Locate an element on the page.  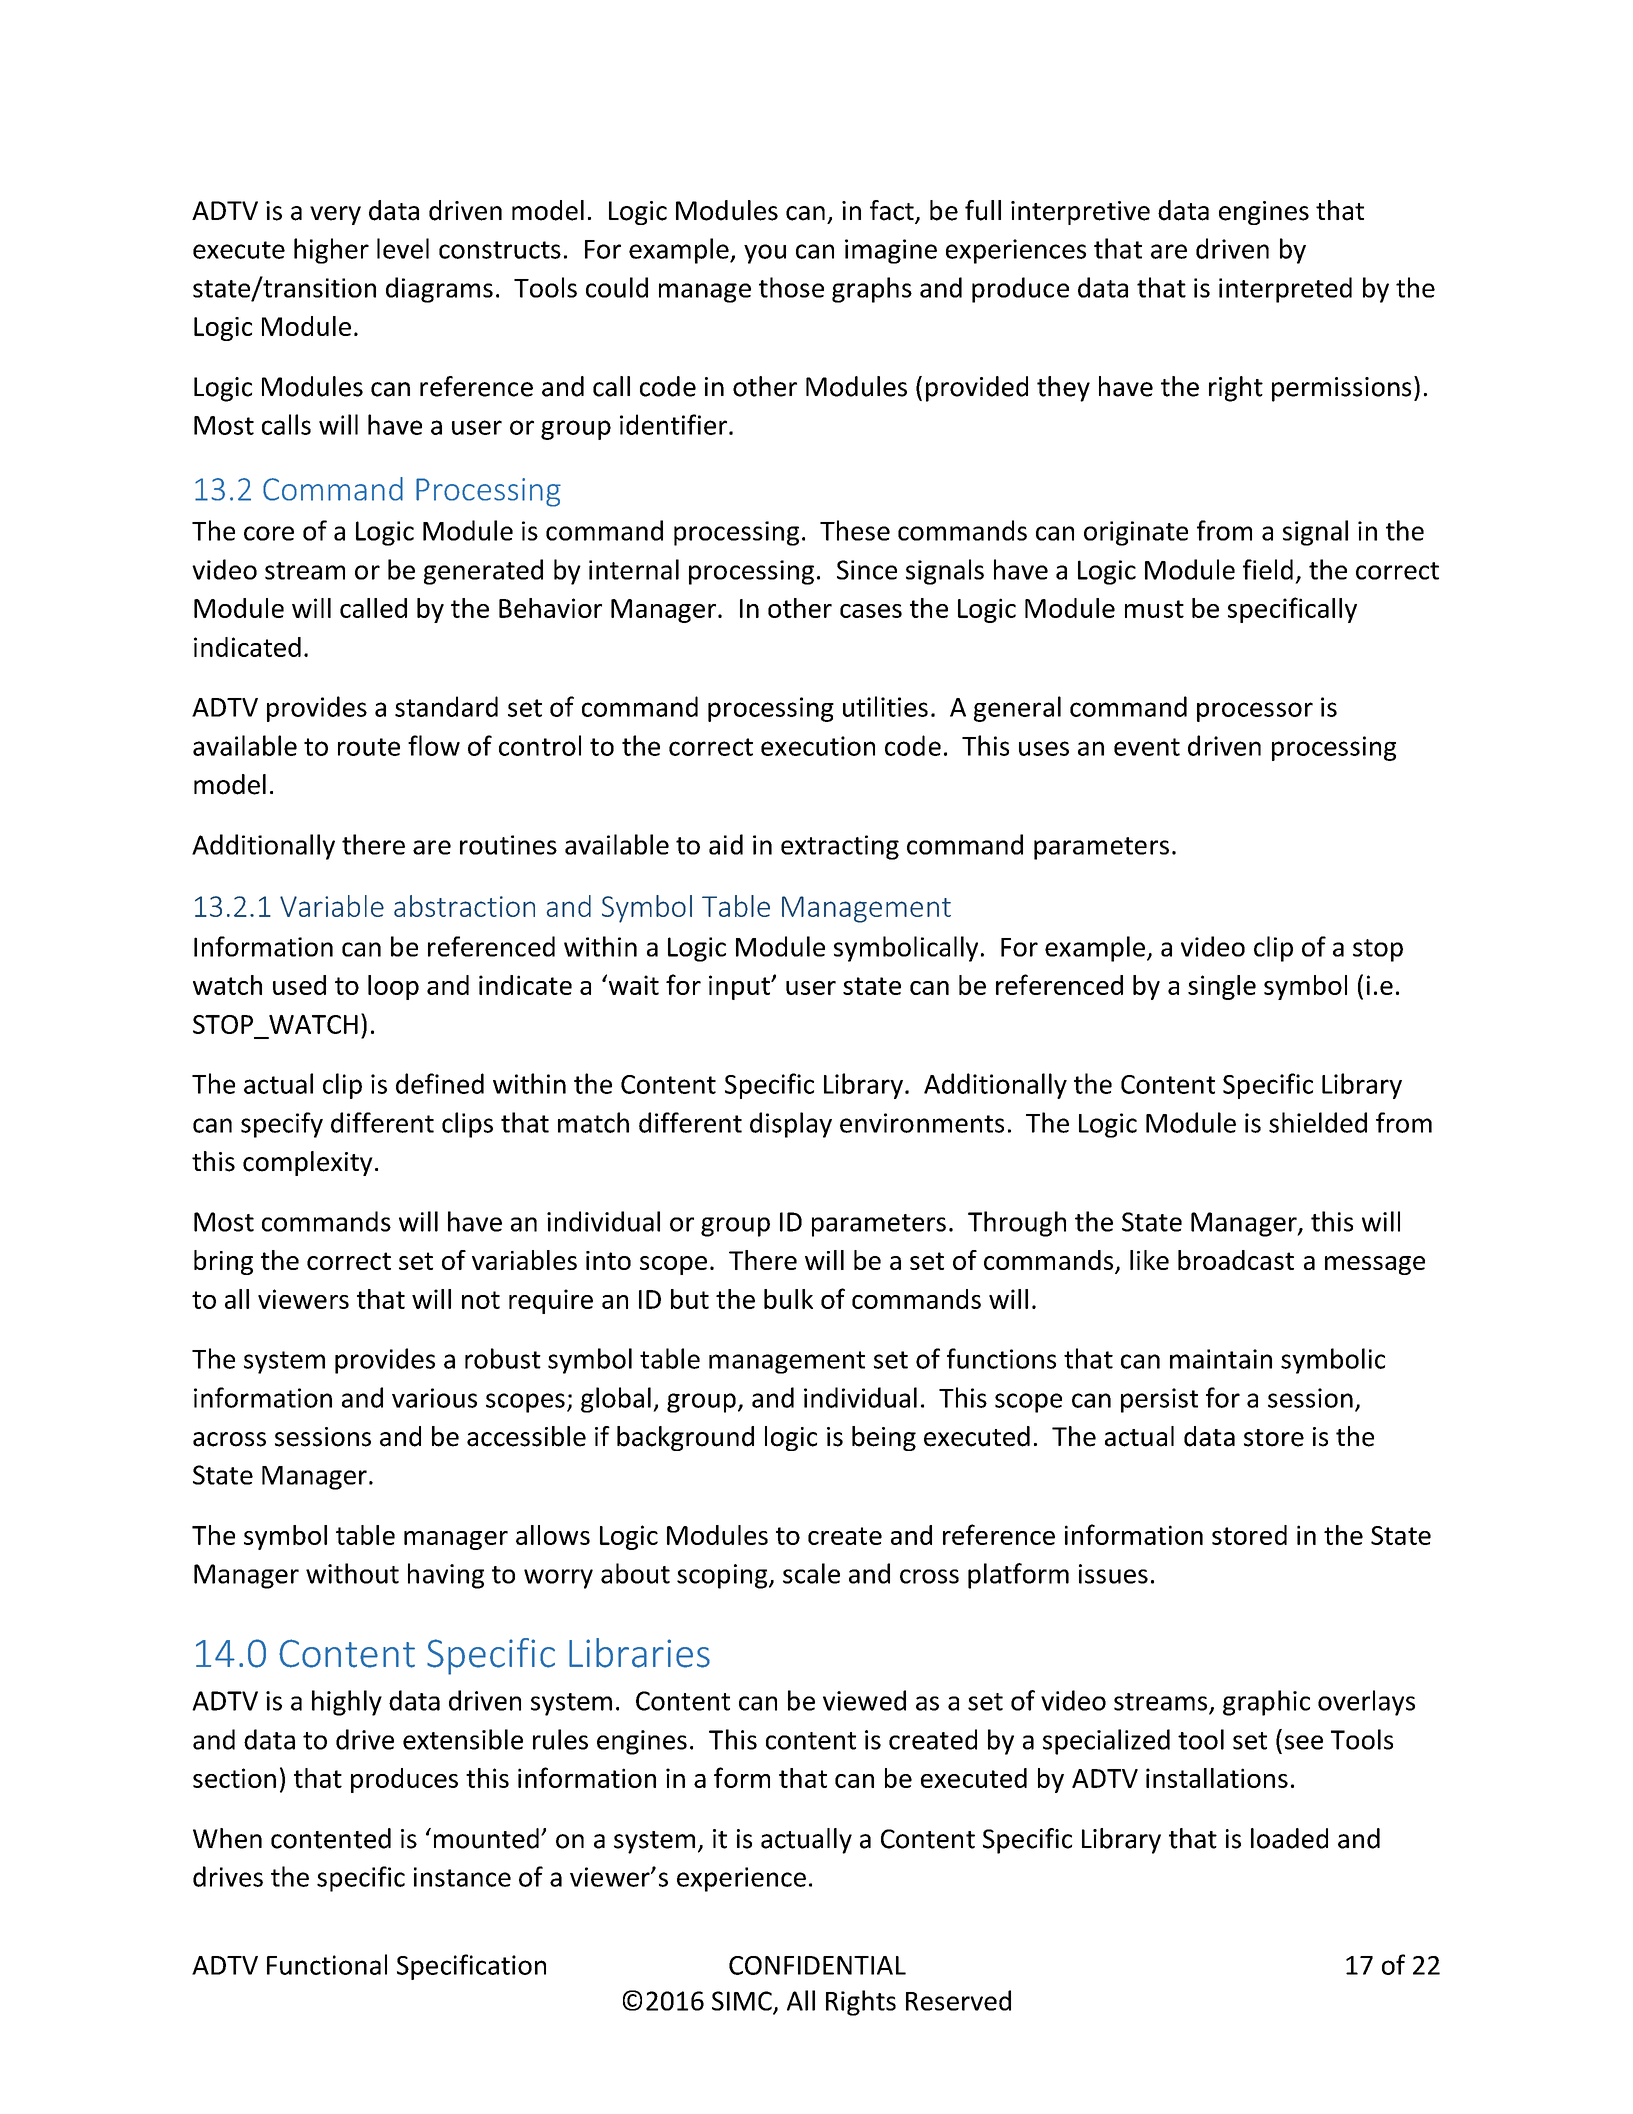
interpreted is located at coordinates (1285, 290).
